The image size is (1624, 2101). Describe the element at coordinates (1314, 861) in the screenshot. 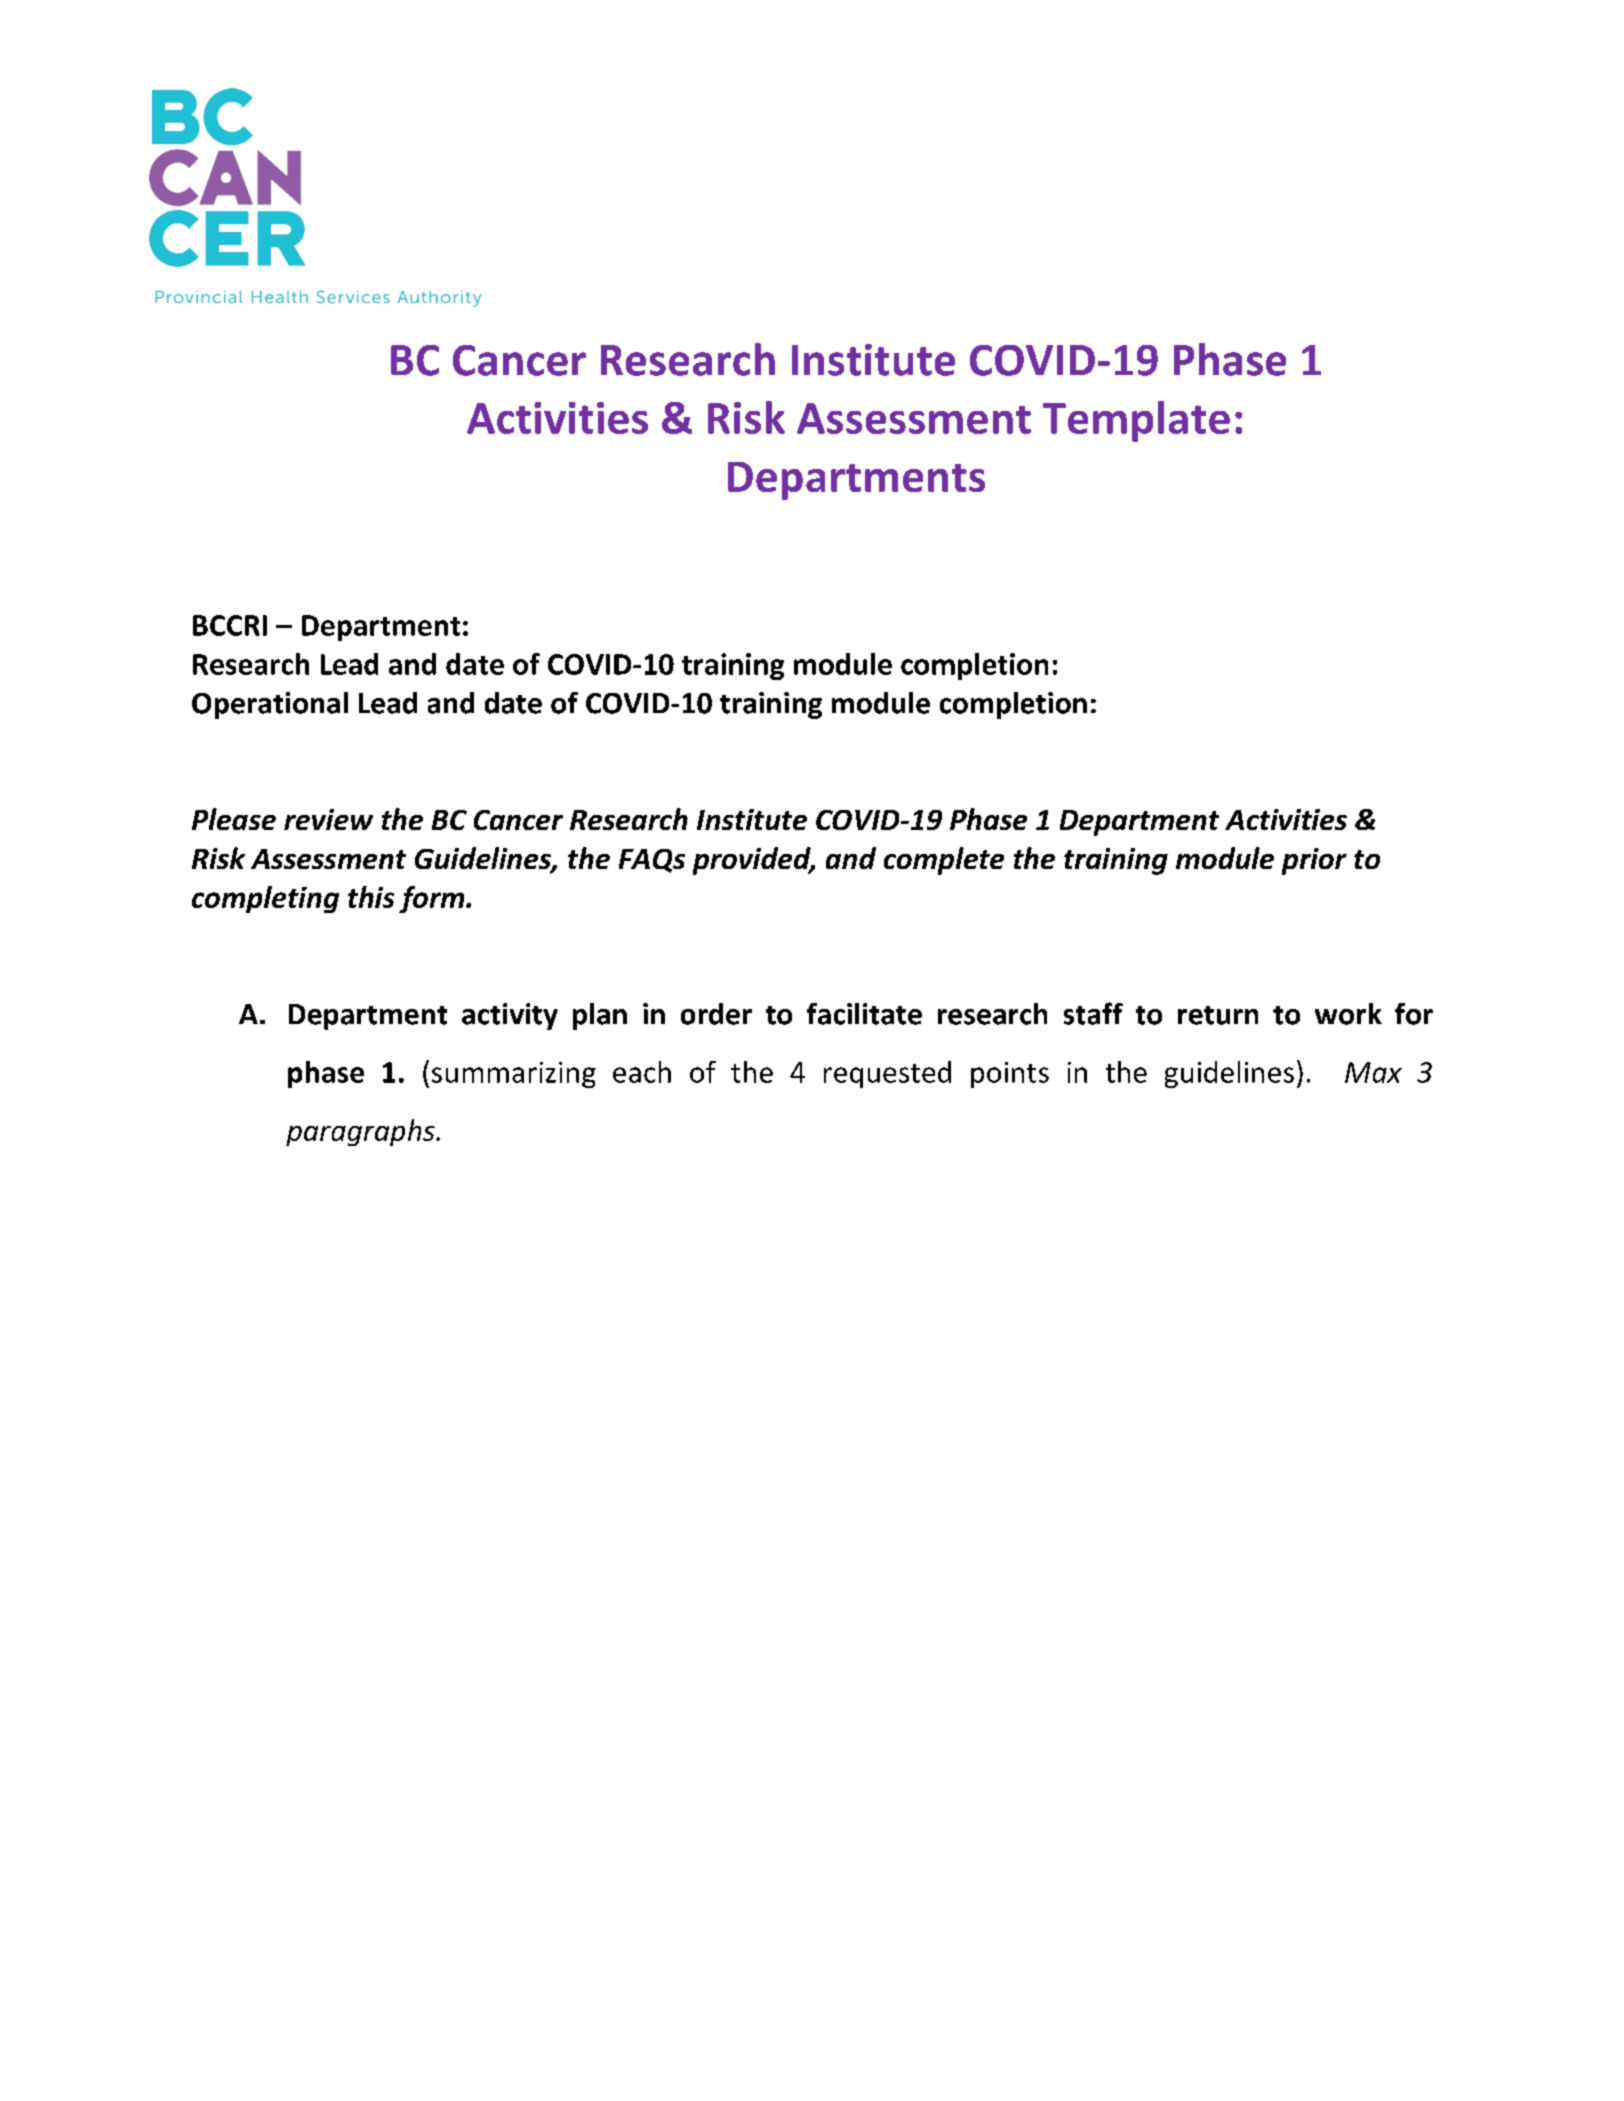

I see `prior` at that location.
